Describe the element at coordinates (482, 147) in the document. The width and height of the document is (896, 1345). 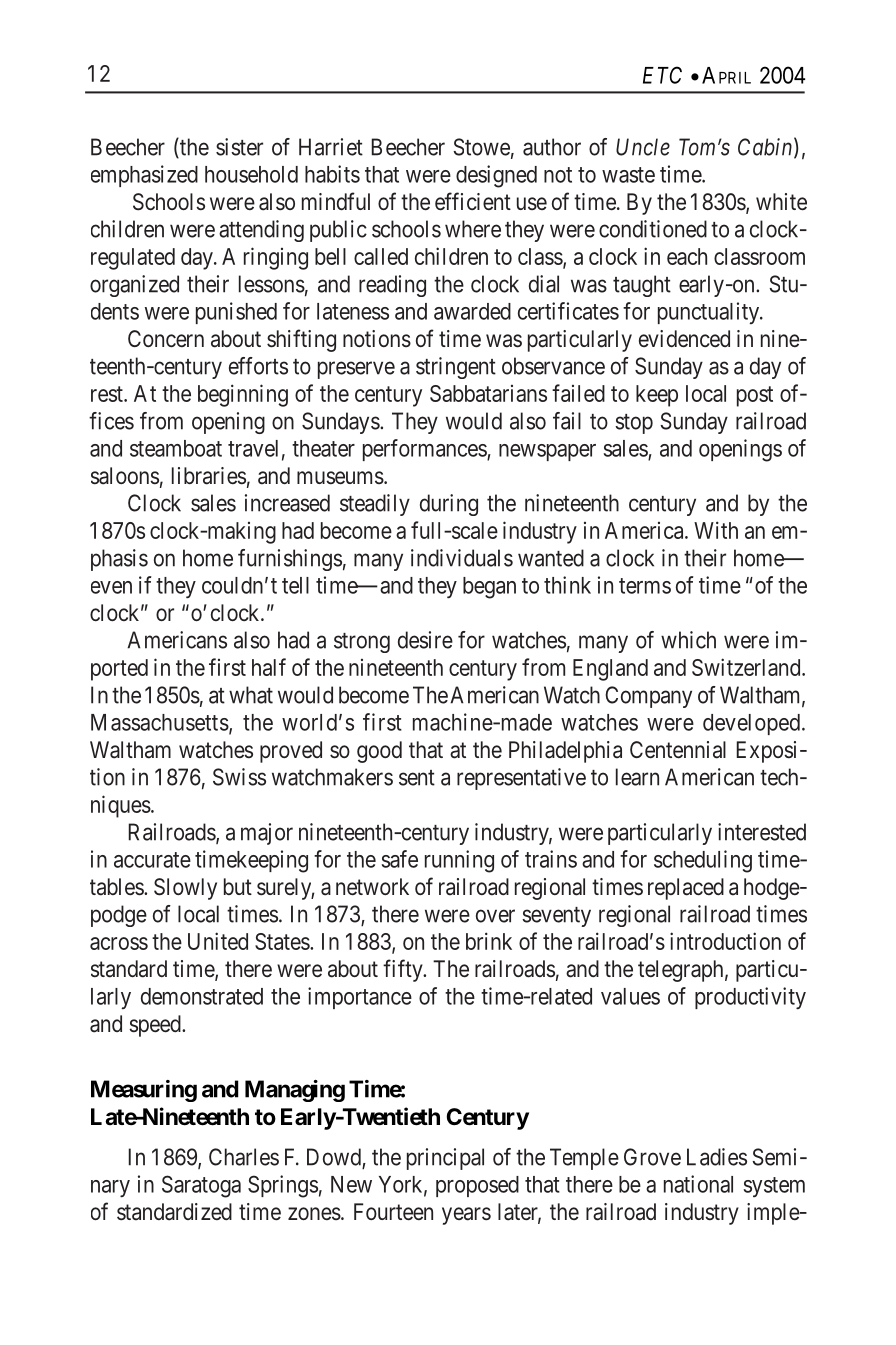
I see `Stowe` at that location.
